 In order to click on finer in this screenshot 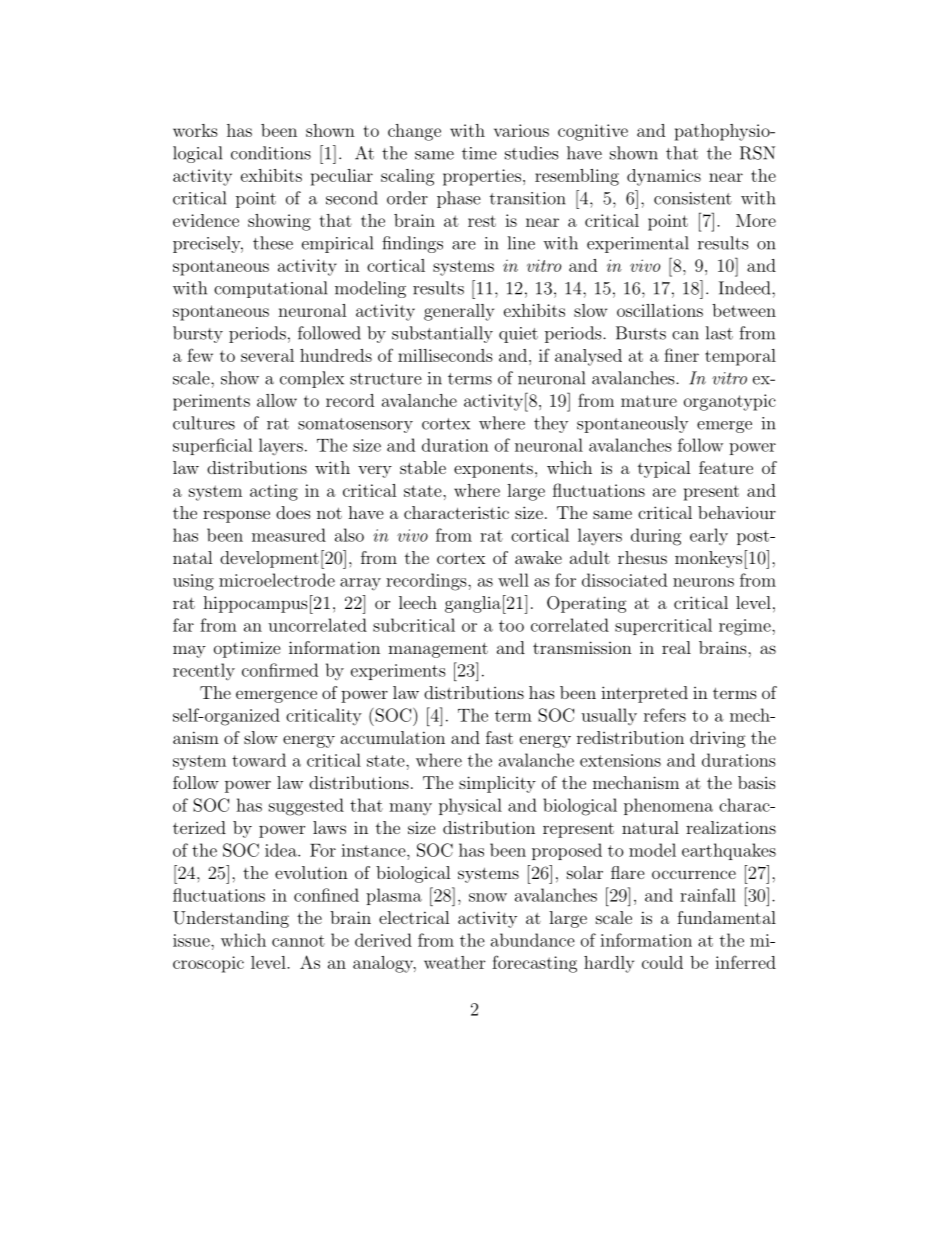, I will do `click(681, 355)`.
